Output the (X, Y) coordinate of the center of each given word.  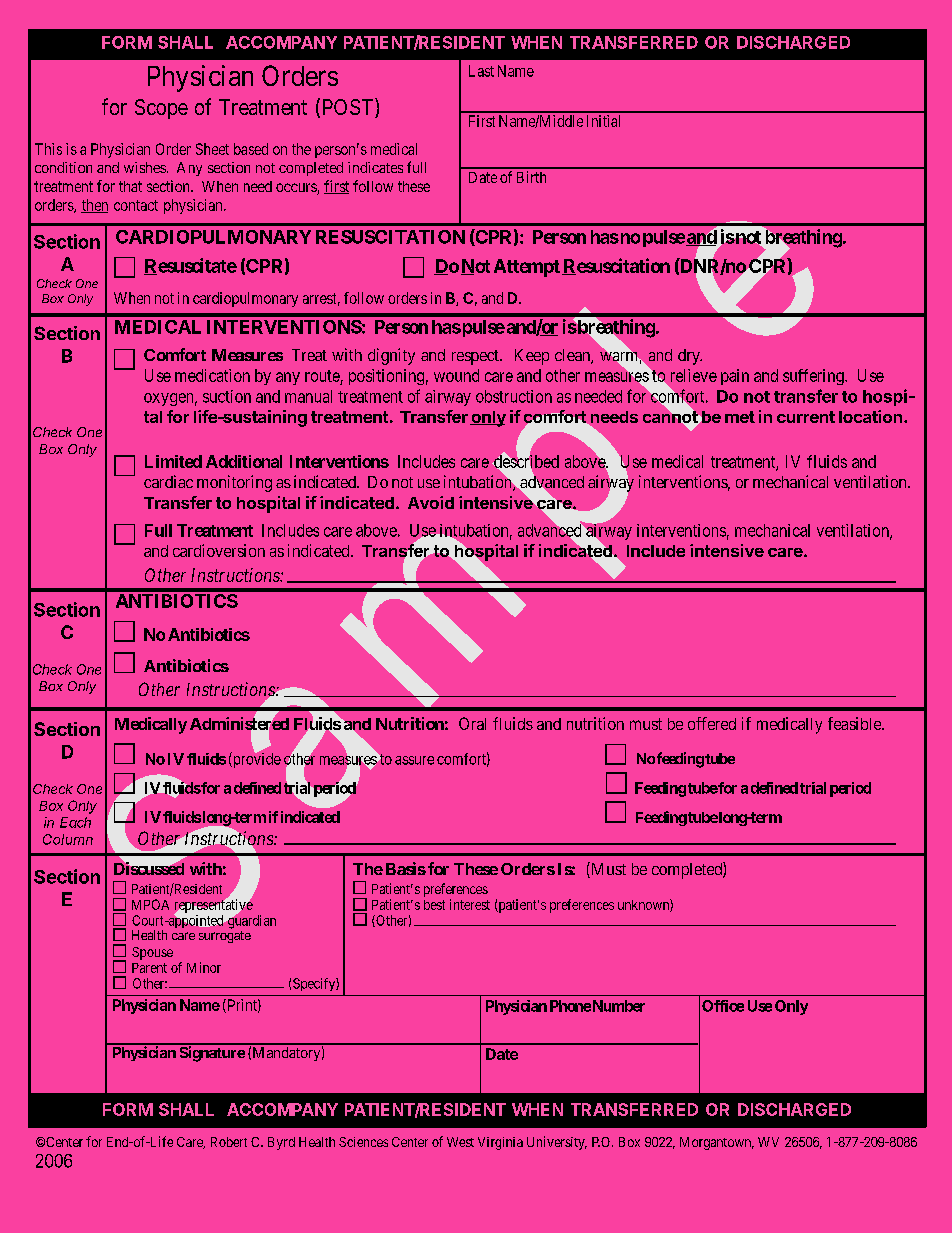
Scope (161, 109)
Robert (229, 1142)
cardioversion (219, 550)
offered (712, 723)
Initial (603, 121)
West (460, 1142)
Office (723, 1006)
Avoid (431, 502)
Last (481, 71)
